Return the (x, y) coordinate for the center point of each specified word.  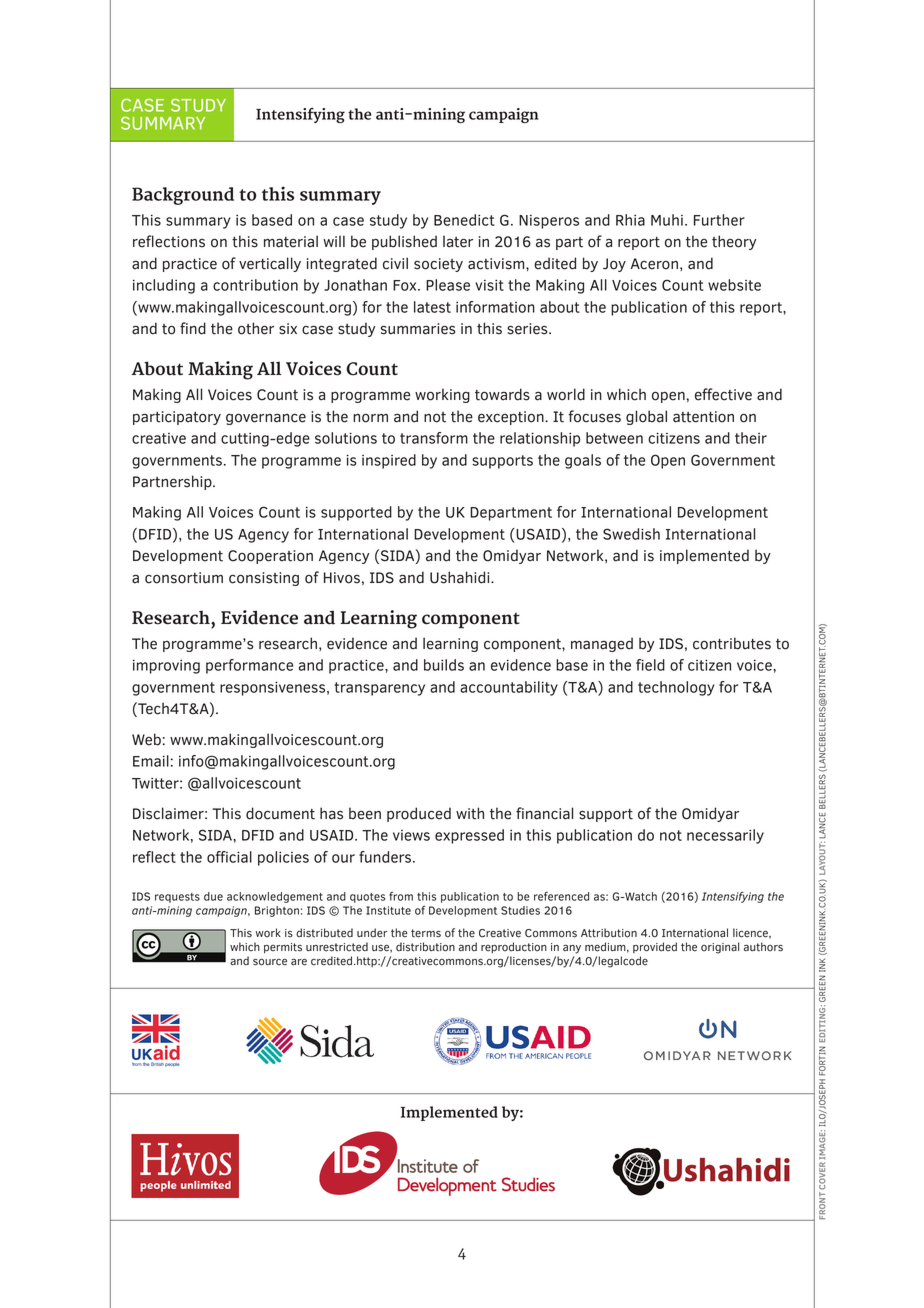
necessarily (725, 836)
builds (444, 665)
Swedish (631, 534)
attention (703, 417)
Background (183, 196)
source (270, 962)
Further (719, 220)
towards (502, 394)
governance (266, 419)
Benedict (464, 220)
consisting (264, 579)
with (470, 813)
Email (151, 761)
